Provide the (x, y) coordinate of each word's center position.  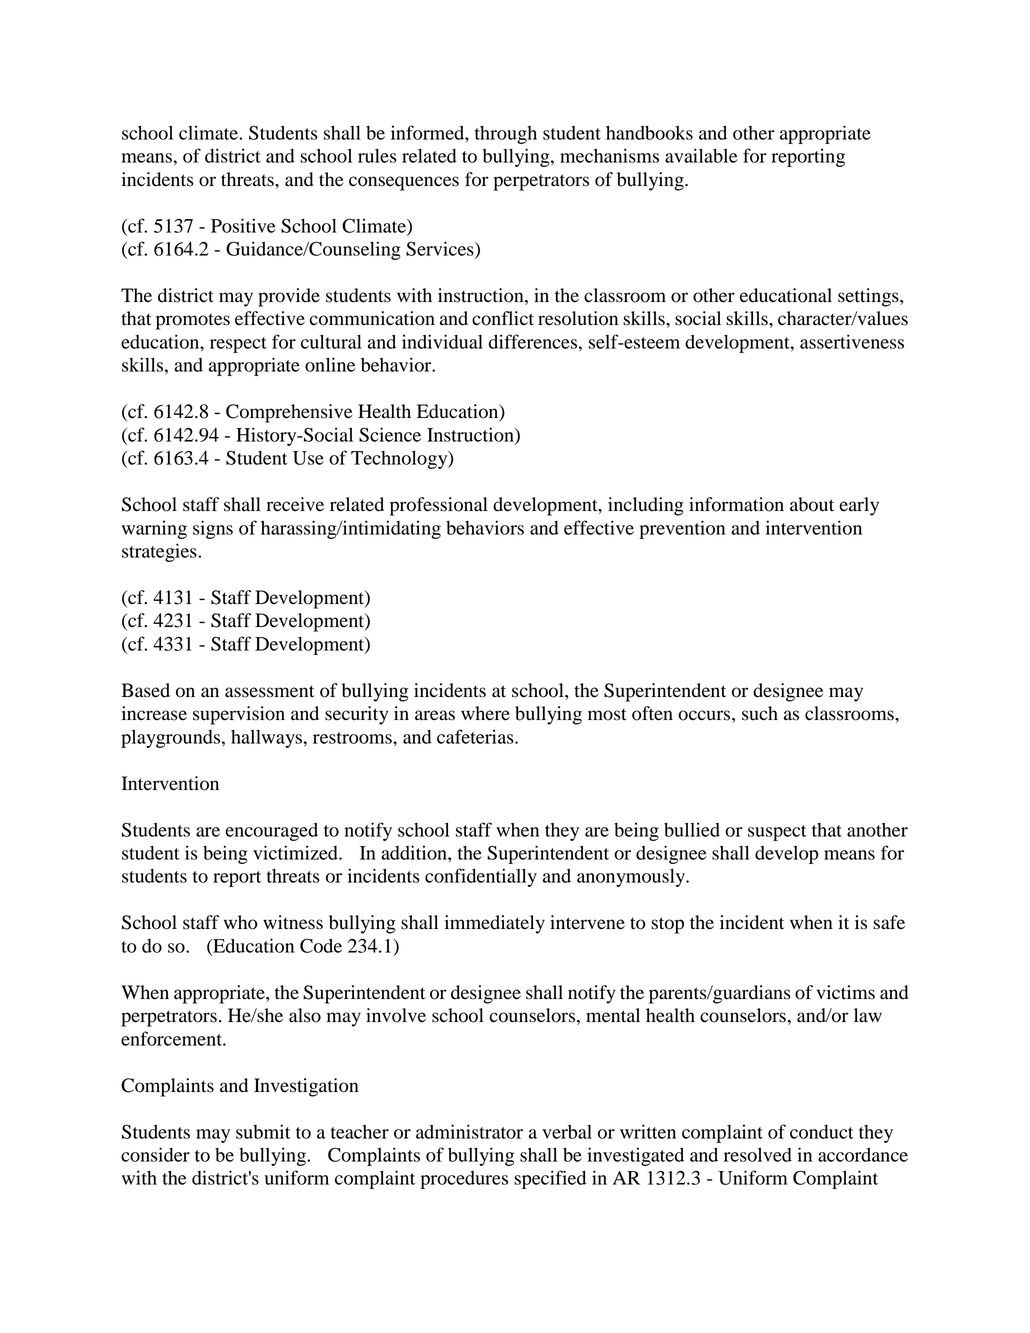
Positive (243, 225)
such (760, 713)
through (506, 135)
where (485, 713)
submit (263, 1131)
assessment (269, 691)
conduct (822, 1132)
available (701, 155)
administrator (469, 1131)
